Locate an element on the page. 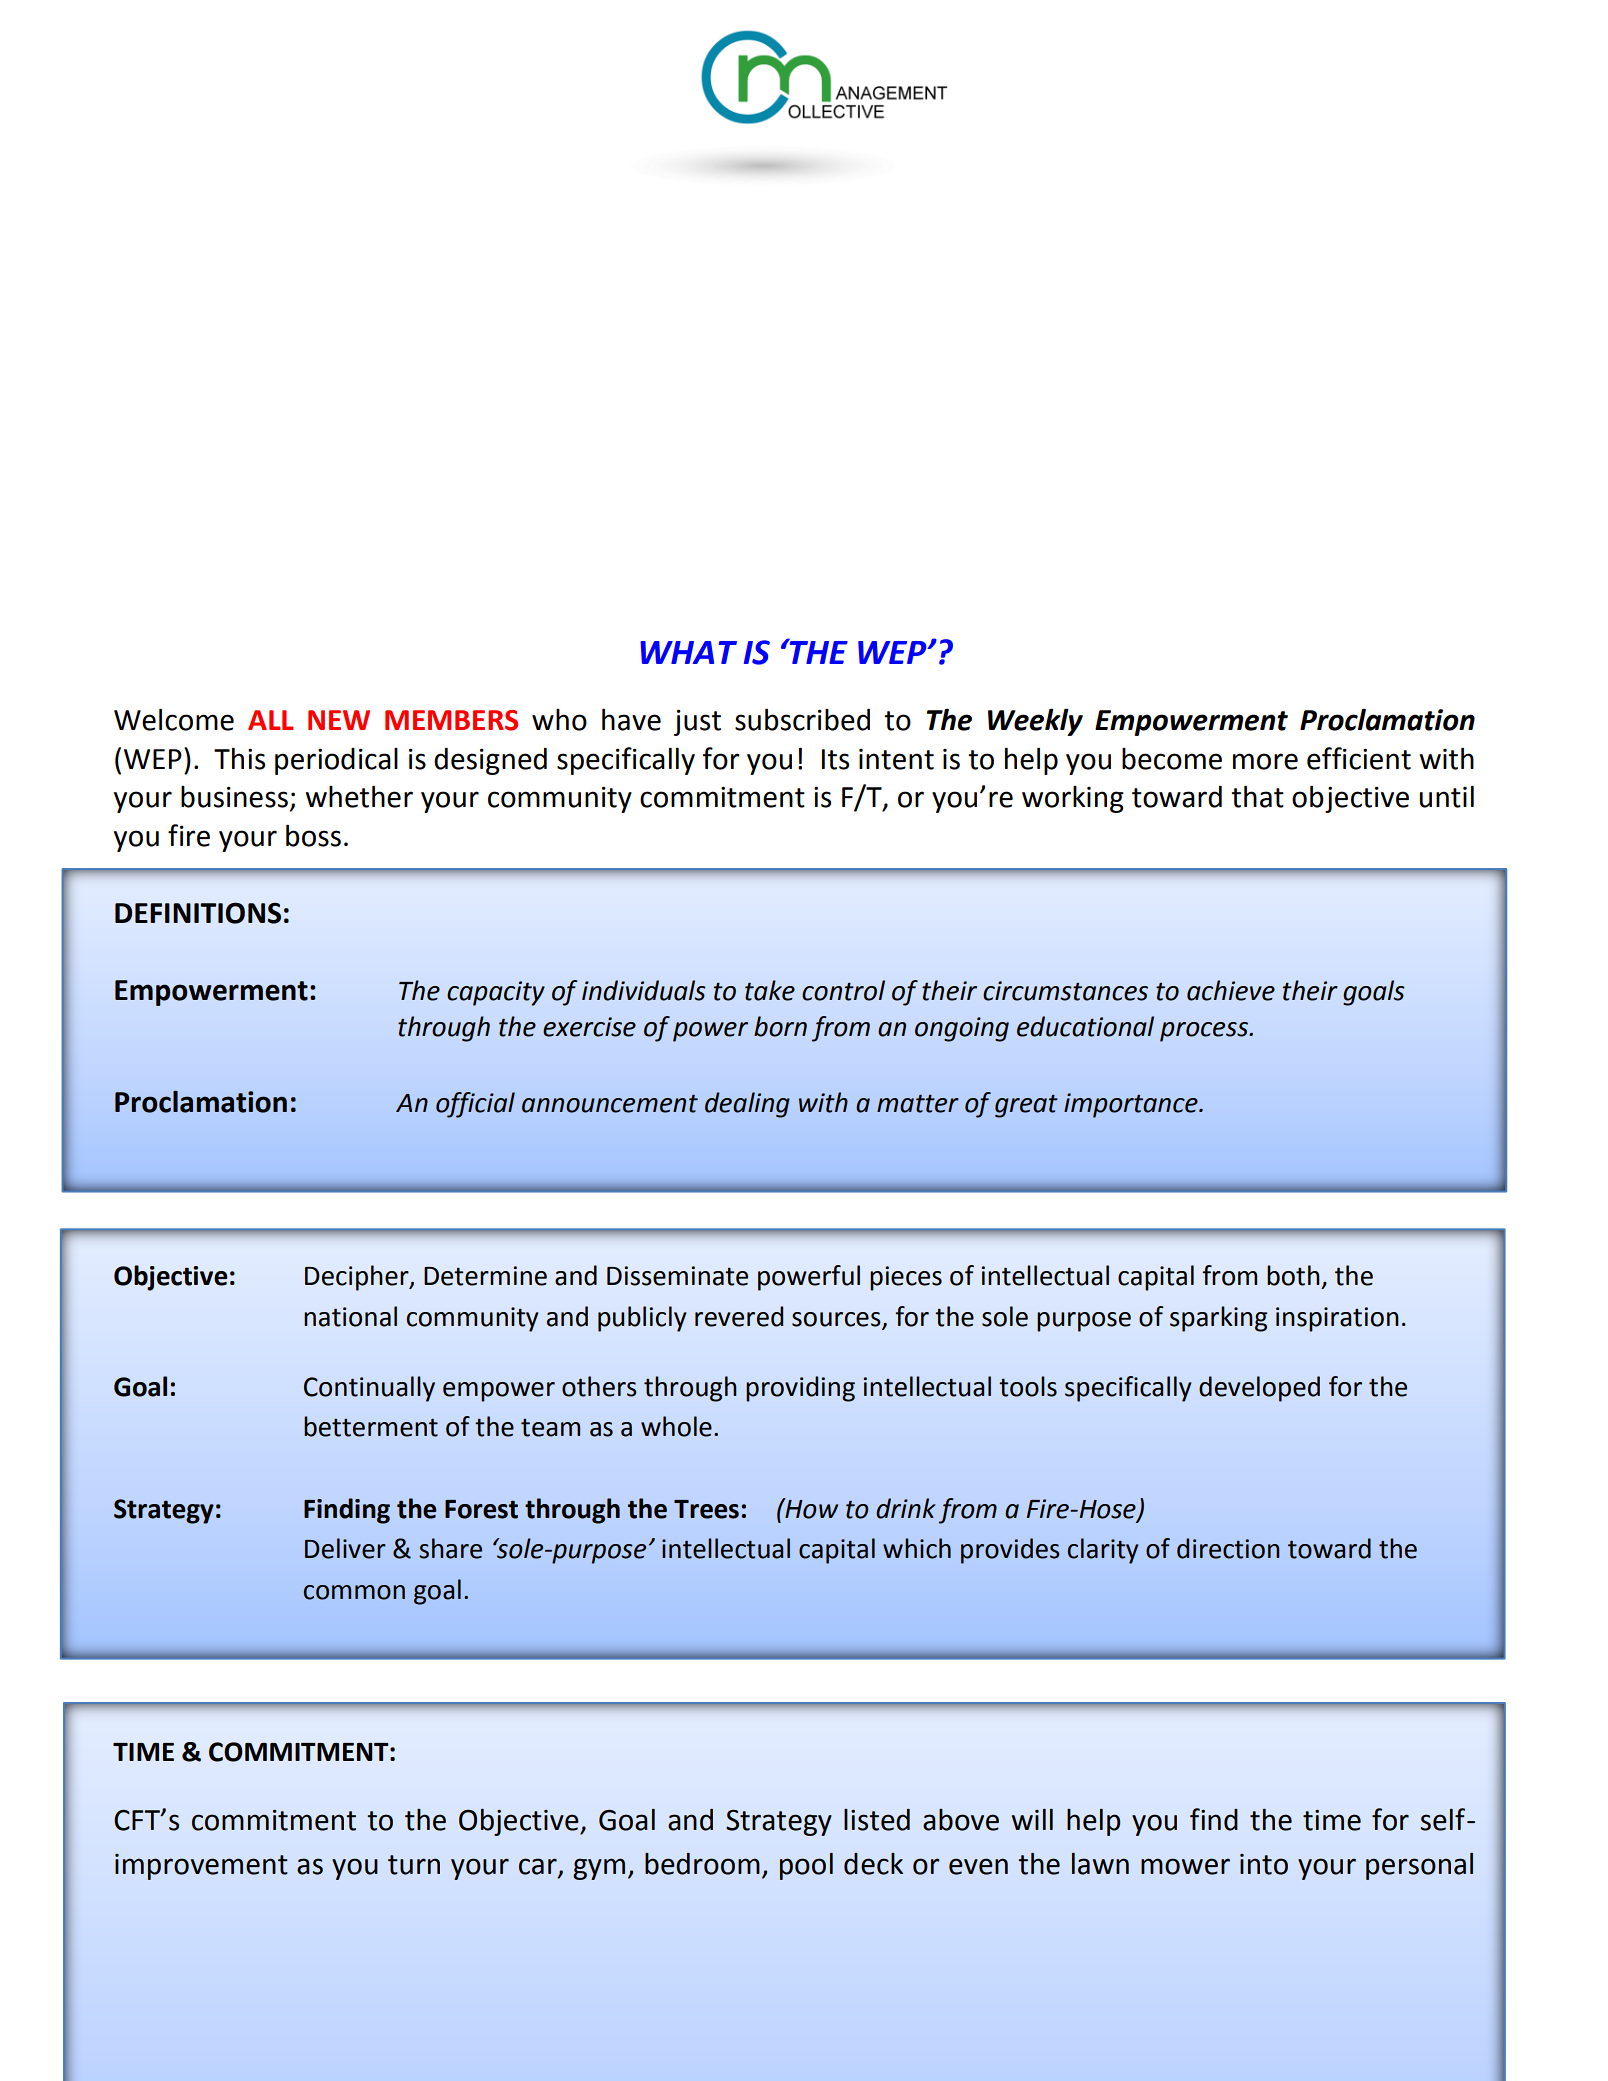  which is located at coordinates (917, 1548).
